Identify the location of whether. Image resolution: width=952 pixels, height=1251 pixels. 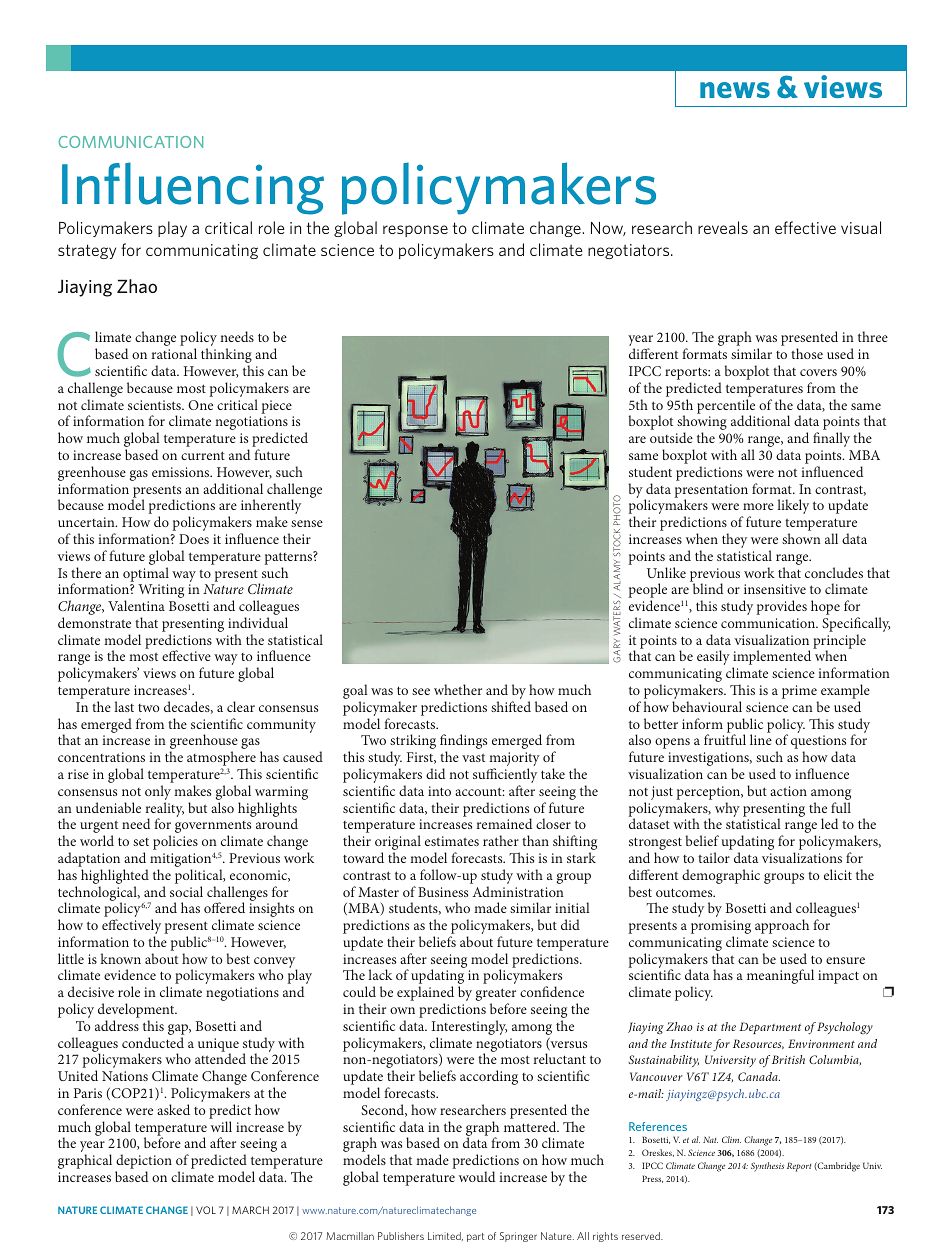
(458, 689).
